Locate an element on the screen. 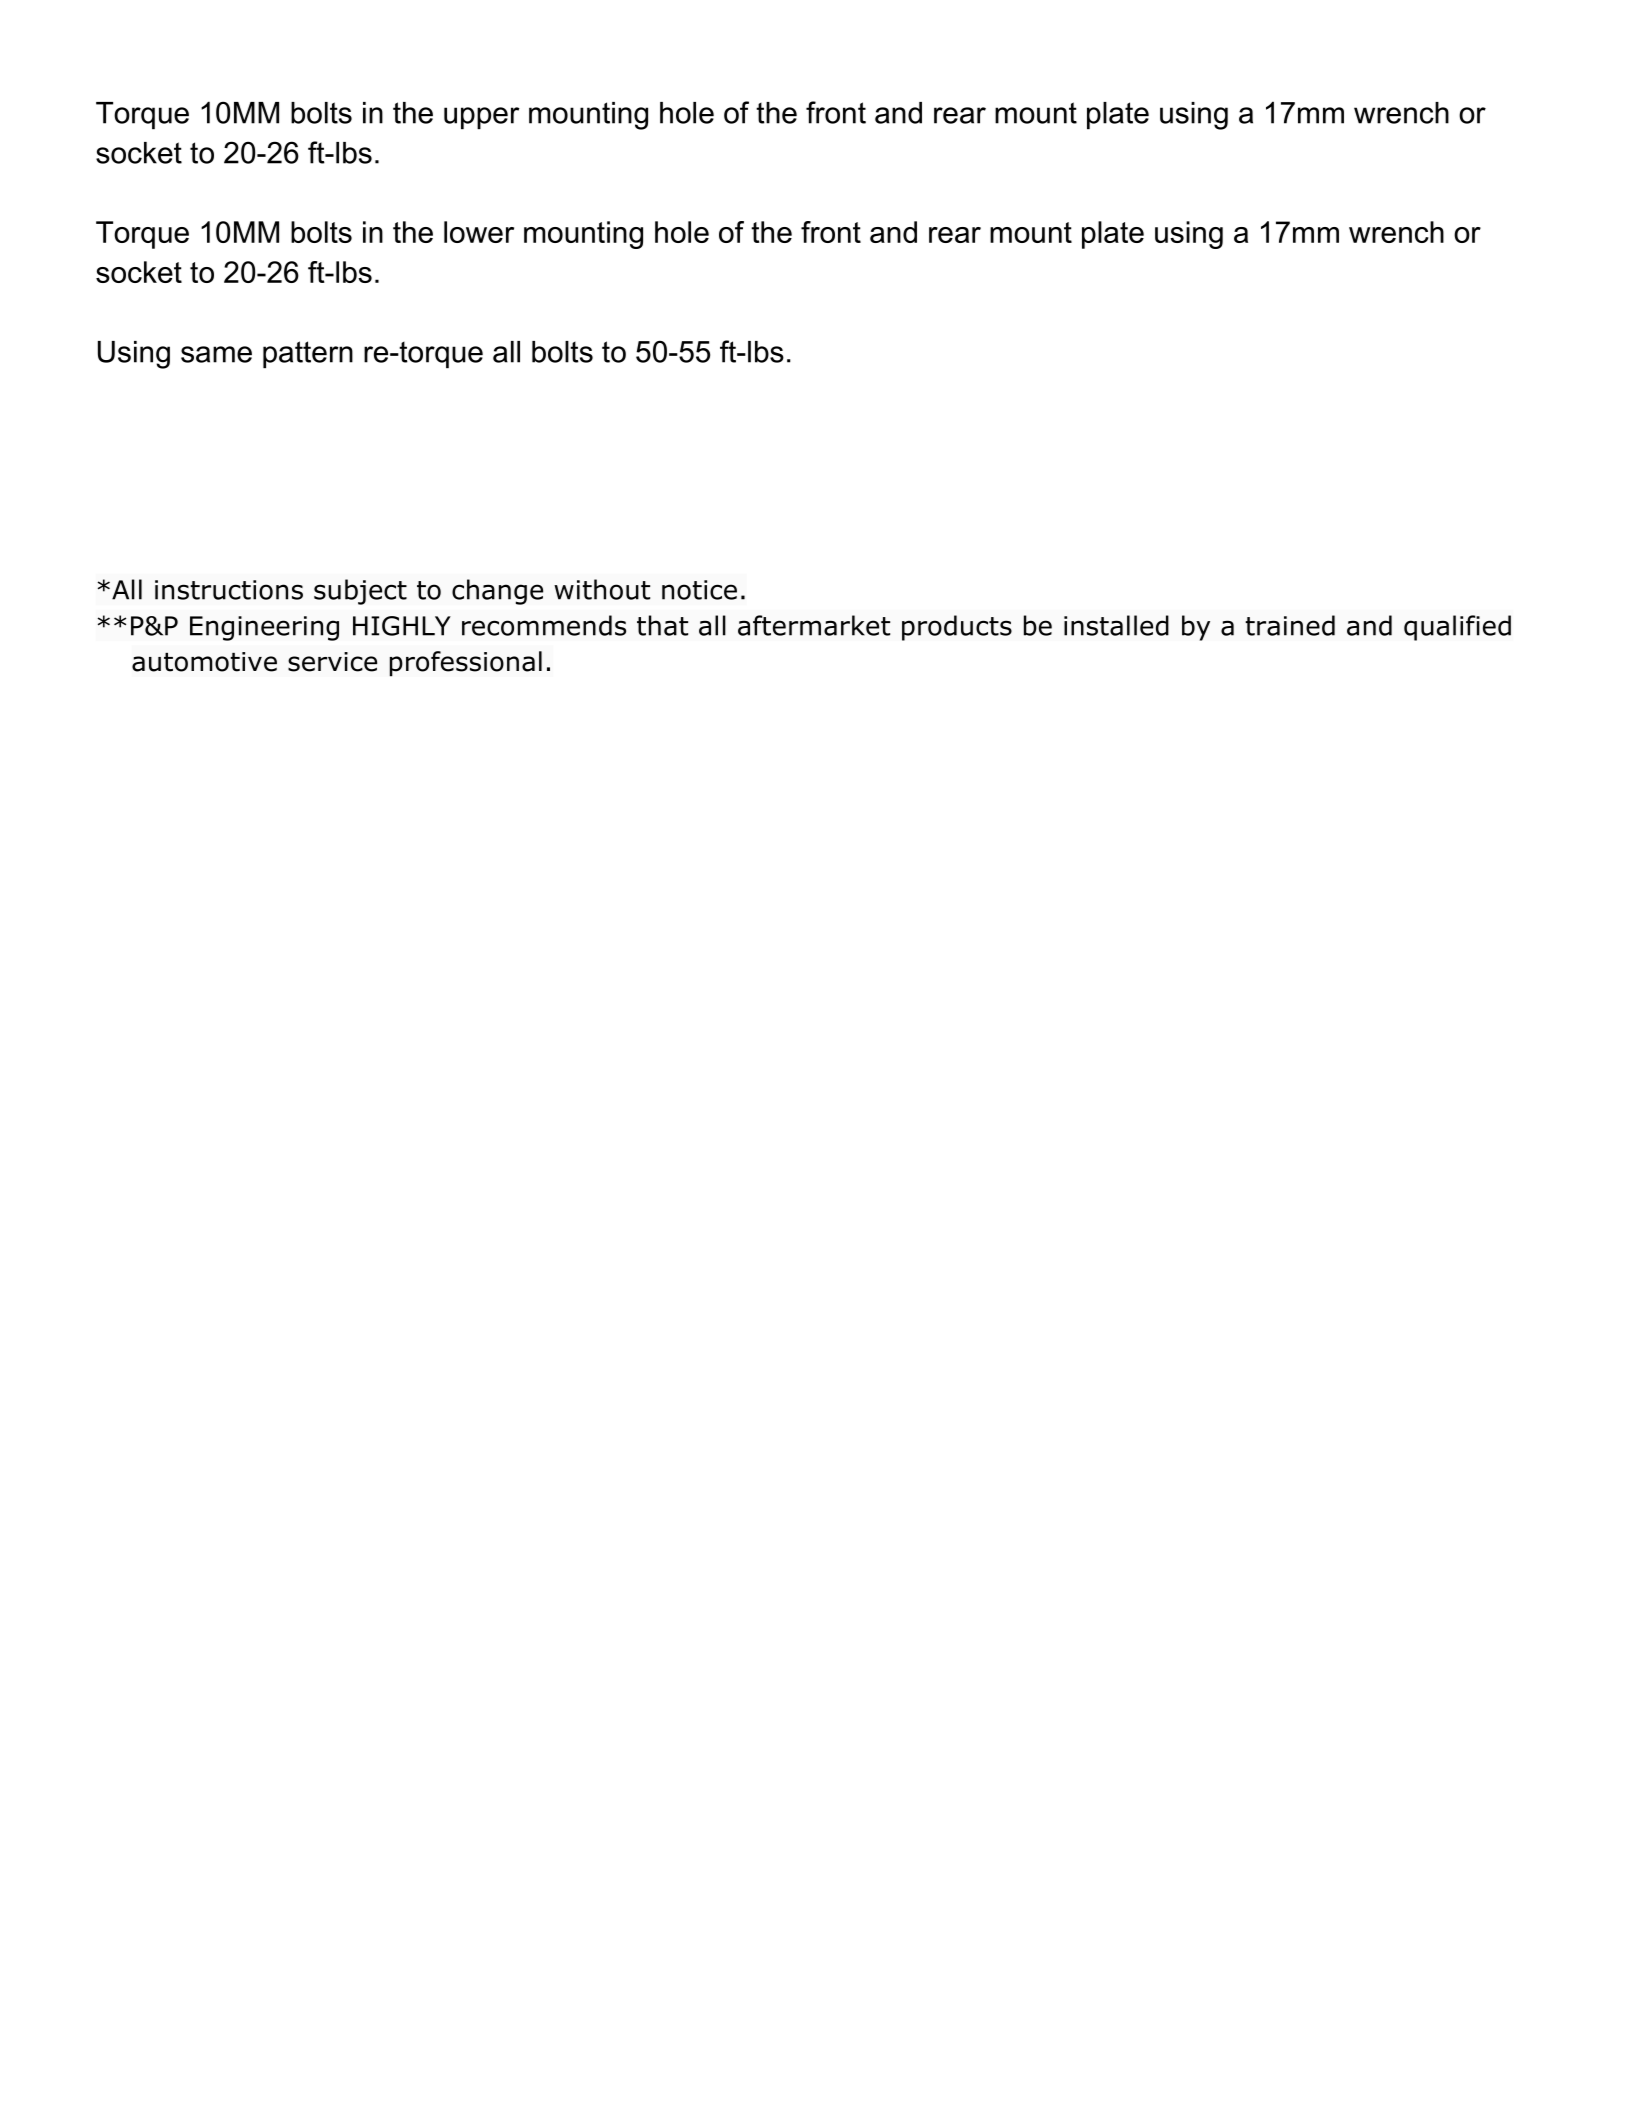 This screenshot has width=1625, height=2103. service is located at coordinates (332, 662).
